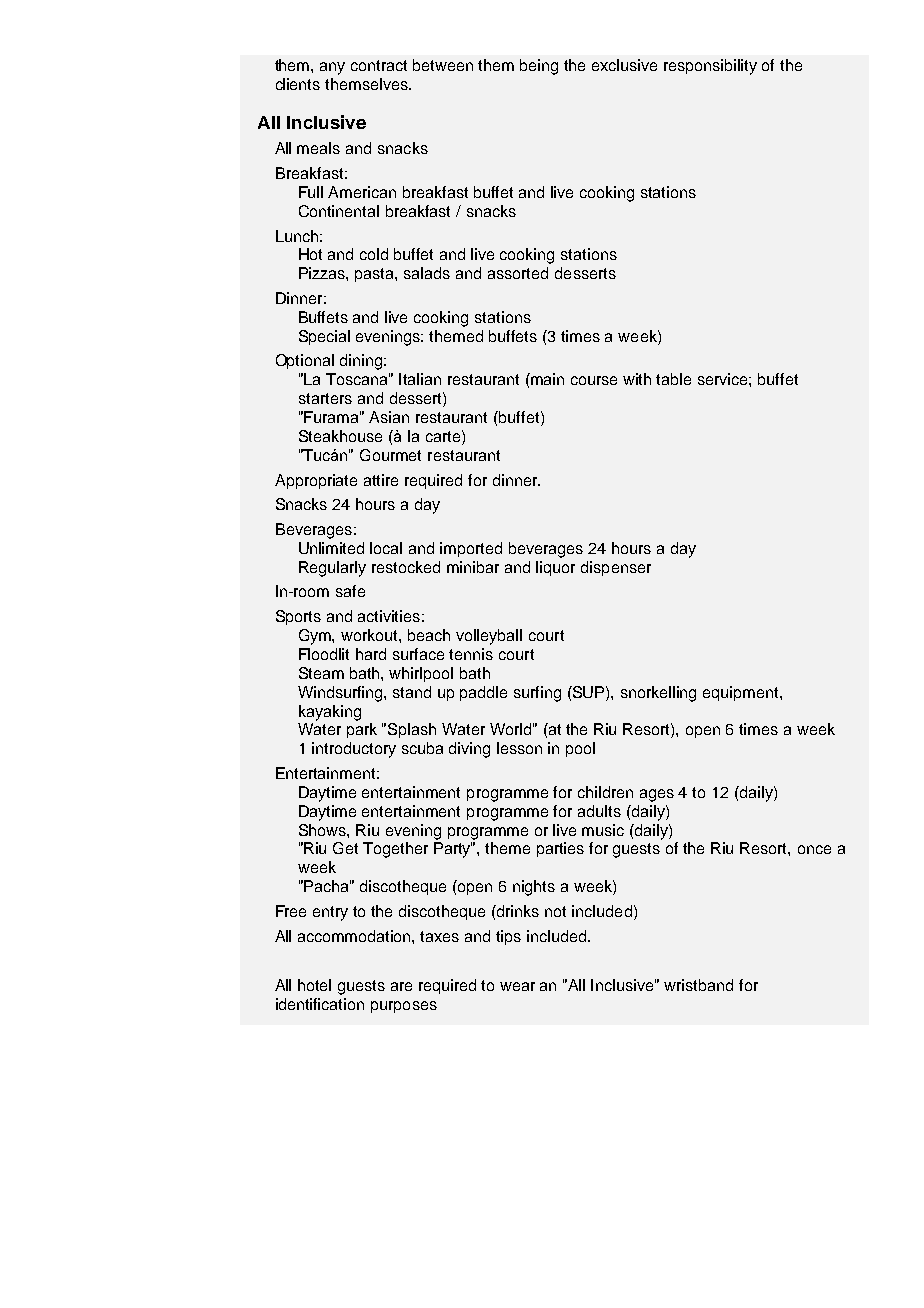 This screenshot has height=1308, width=924. I want to click on introductory, so click(354, 750).
